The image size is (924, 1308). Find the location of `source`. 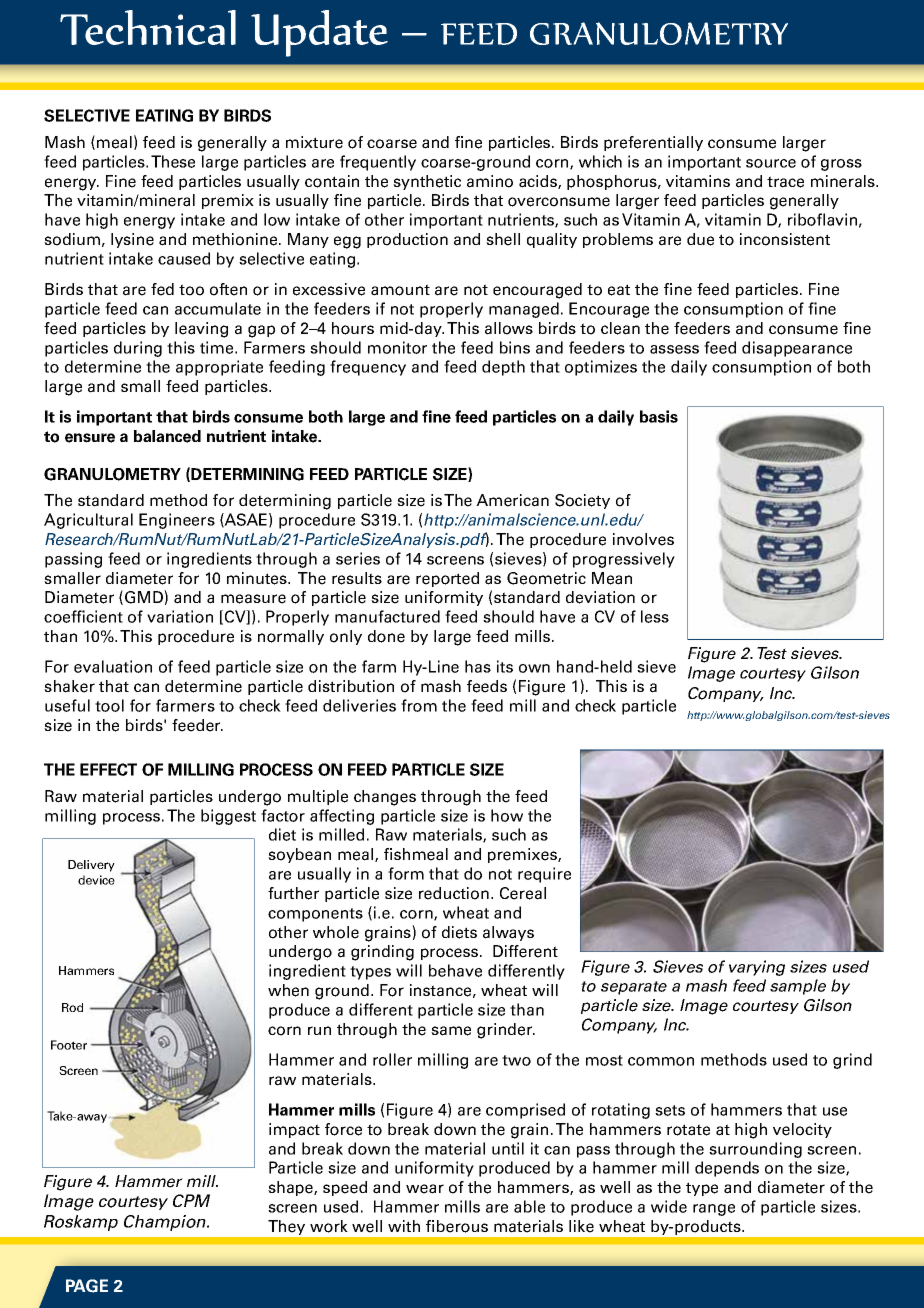

source is located at coordinates (771, 163).
